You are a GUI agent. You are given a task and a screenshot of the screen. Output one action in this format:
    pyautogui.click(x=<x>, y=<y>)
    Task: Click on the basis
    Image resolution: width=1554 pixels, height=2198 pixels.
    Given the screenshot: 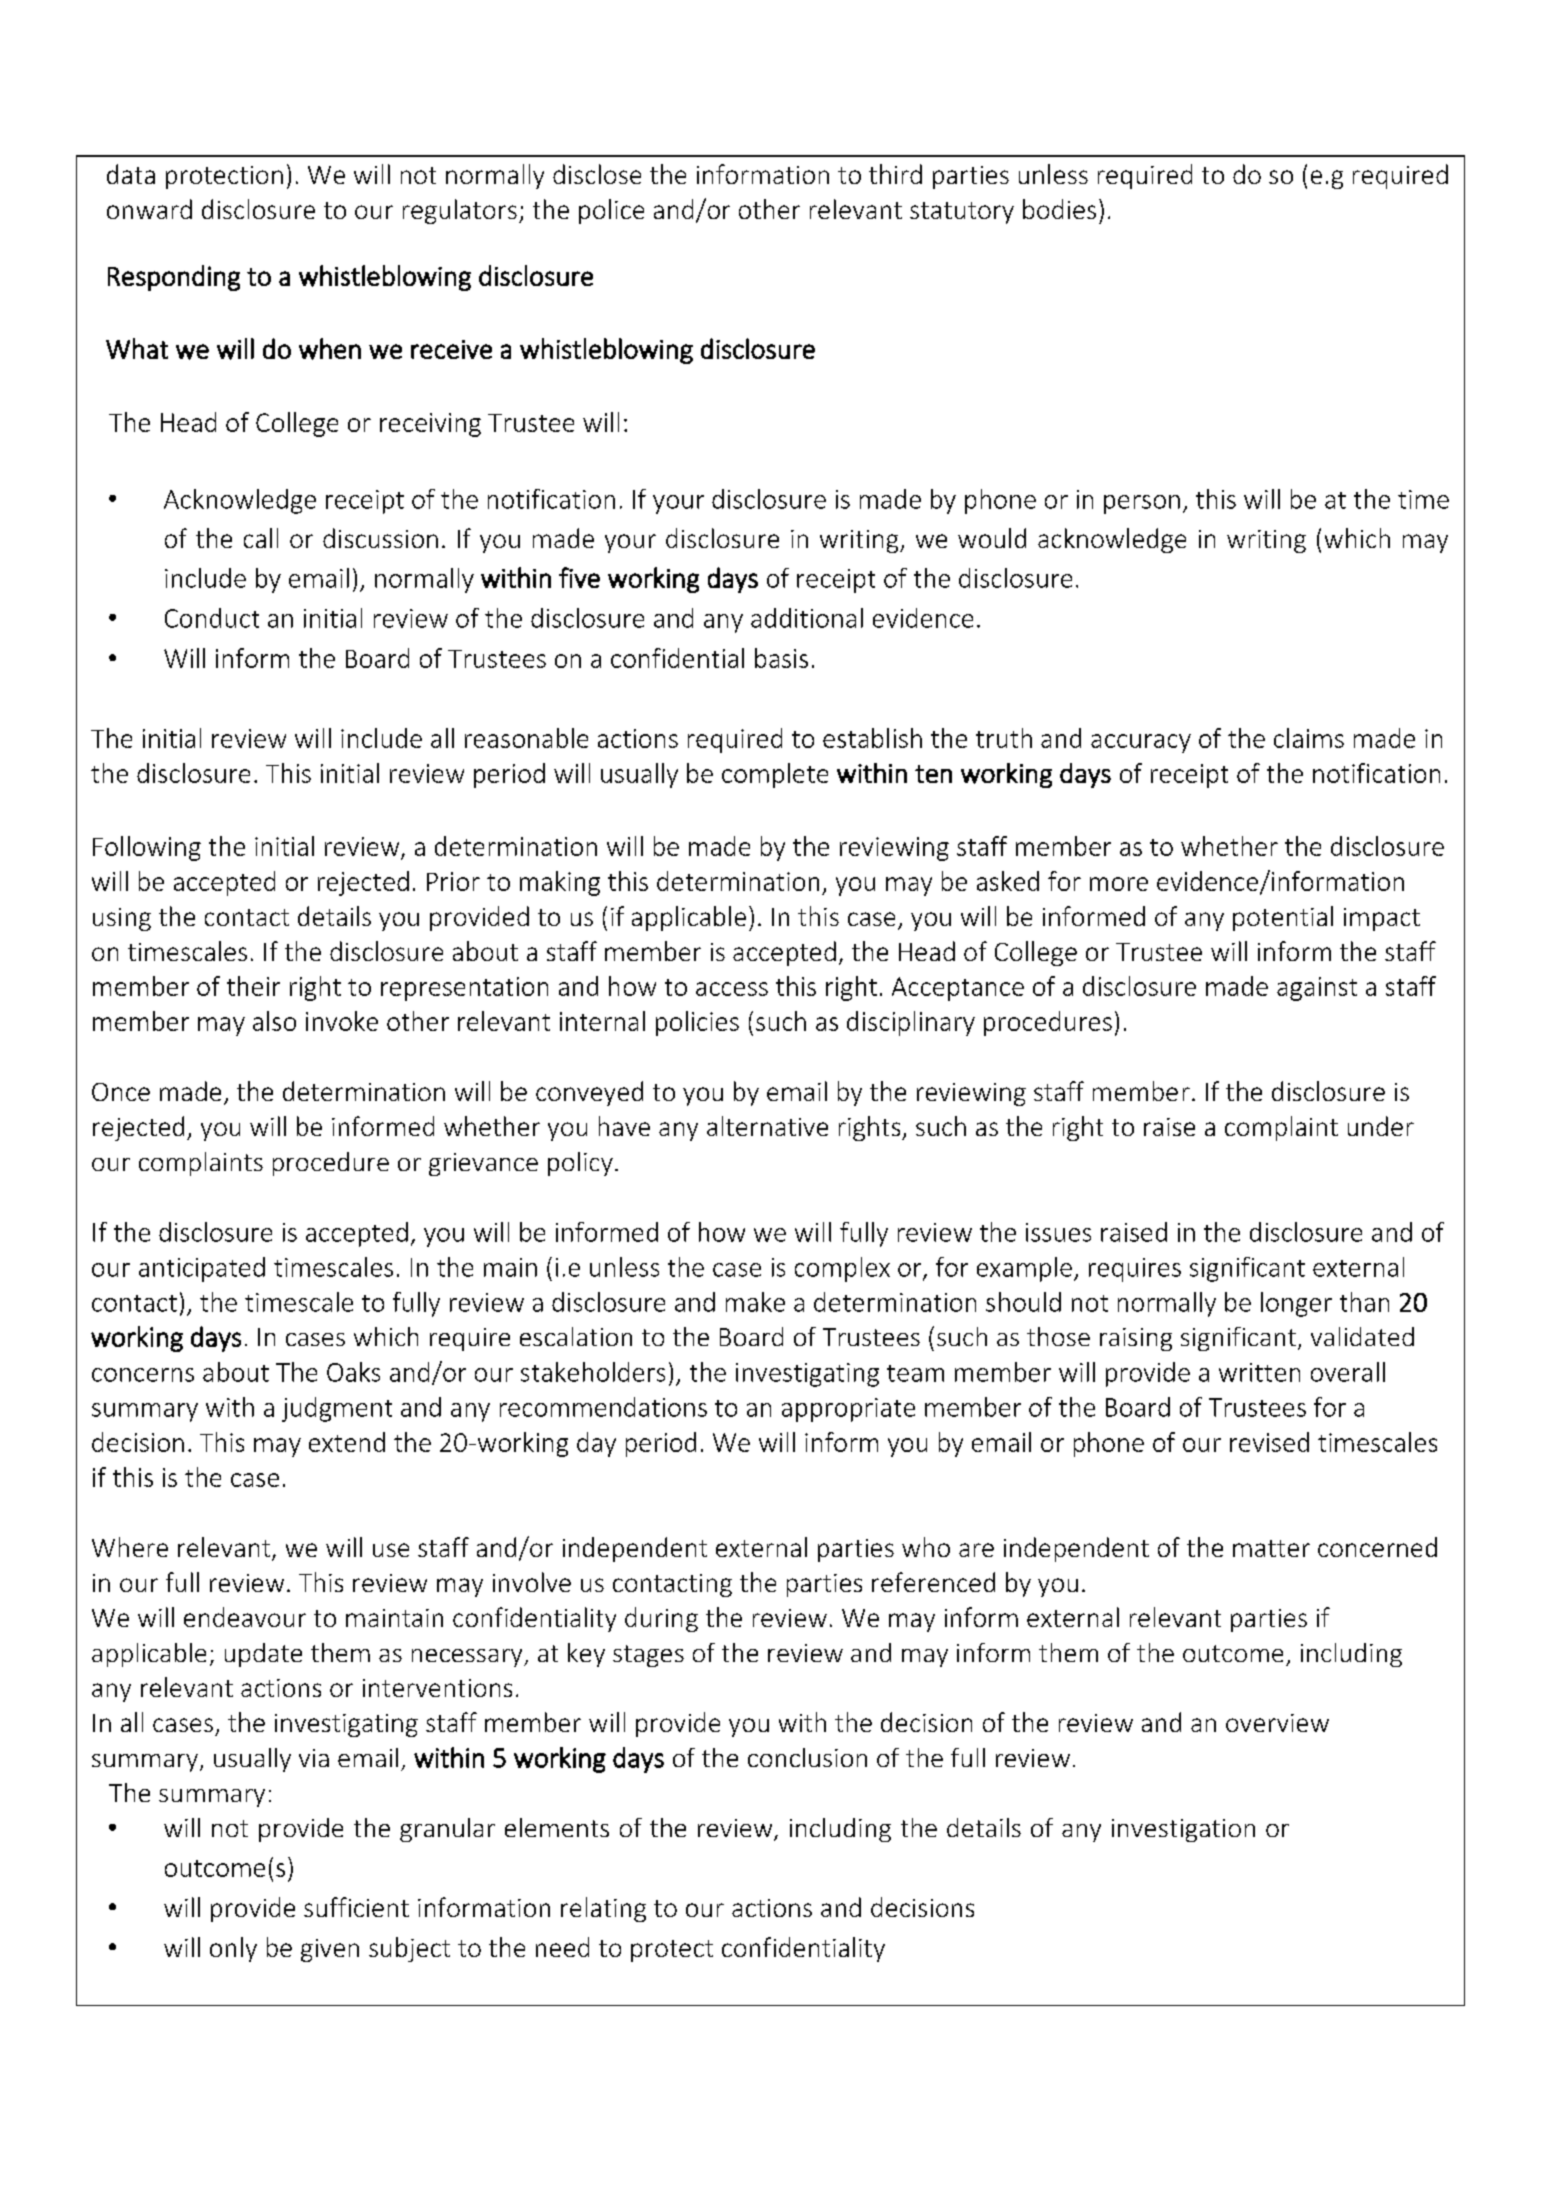 What is the action you would take?
    pyautogui.click(x=781, y=658)
